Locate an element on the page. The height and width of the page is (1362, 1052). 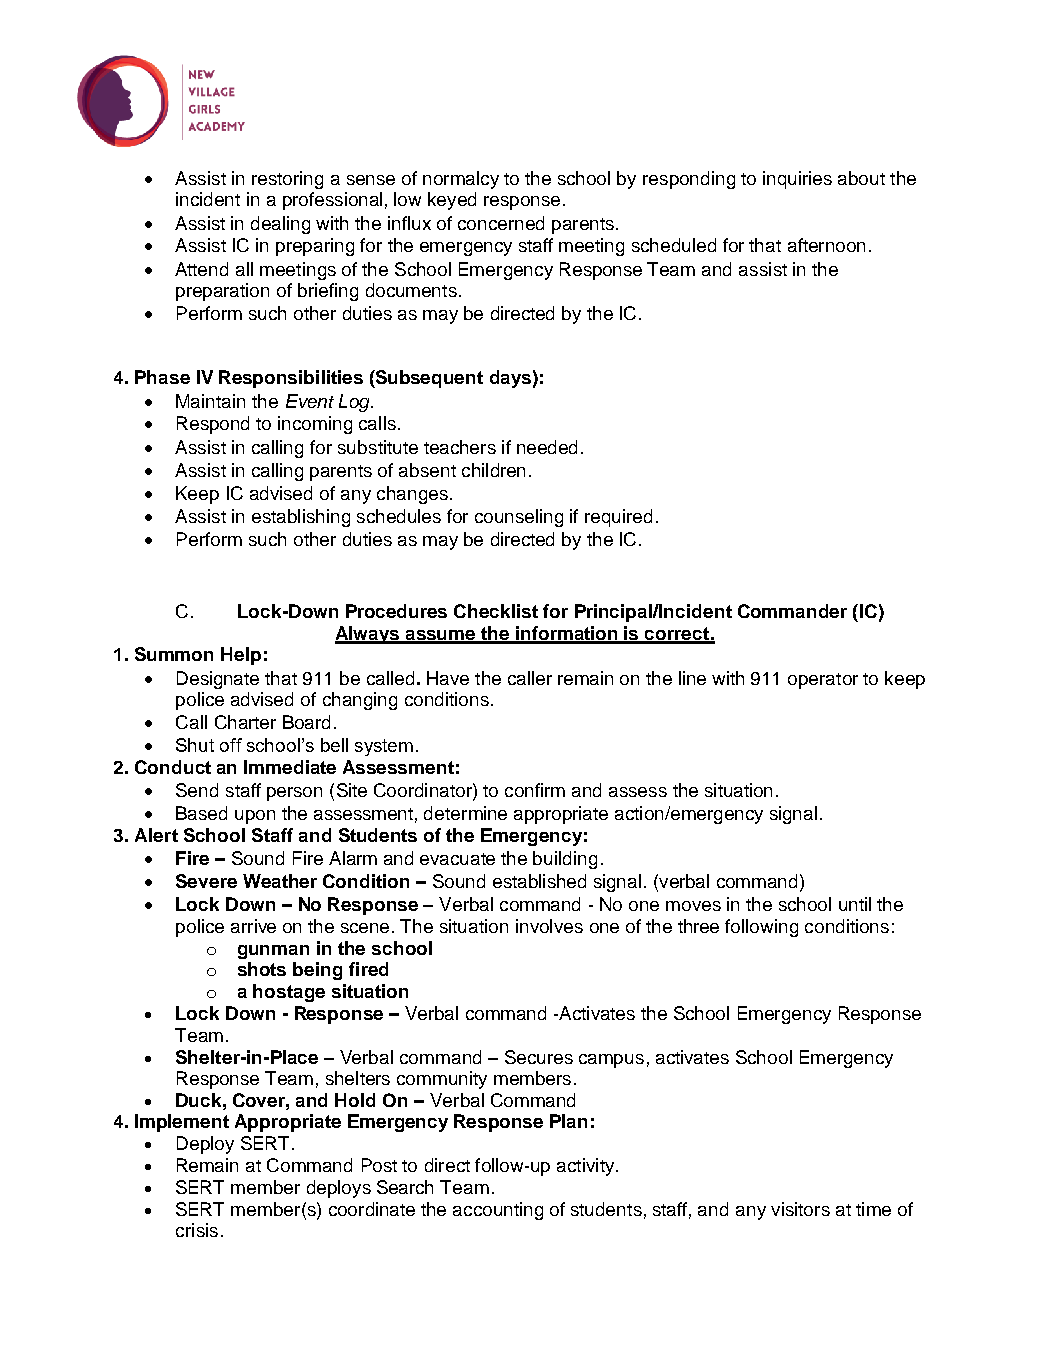
Charter is located at coordinates (245, 722).
